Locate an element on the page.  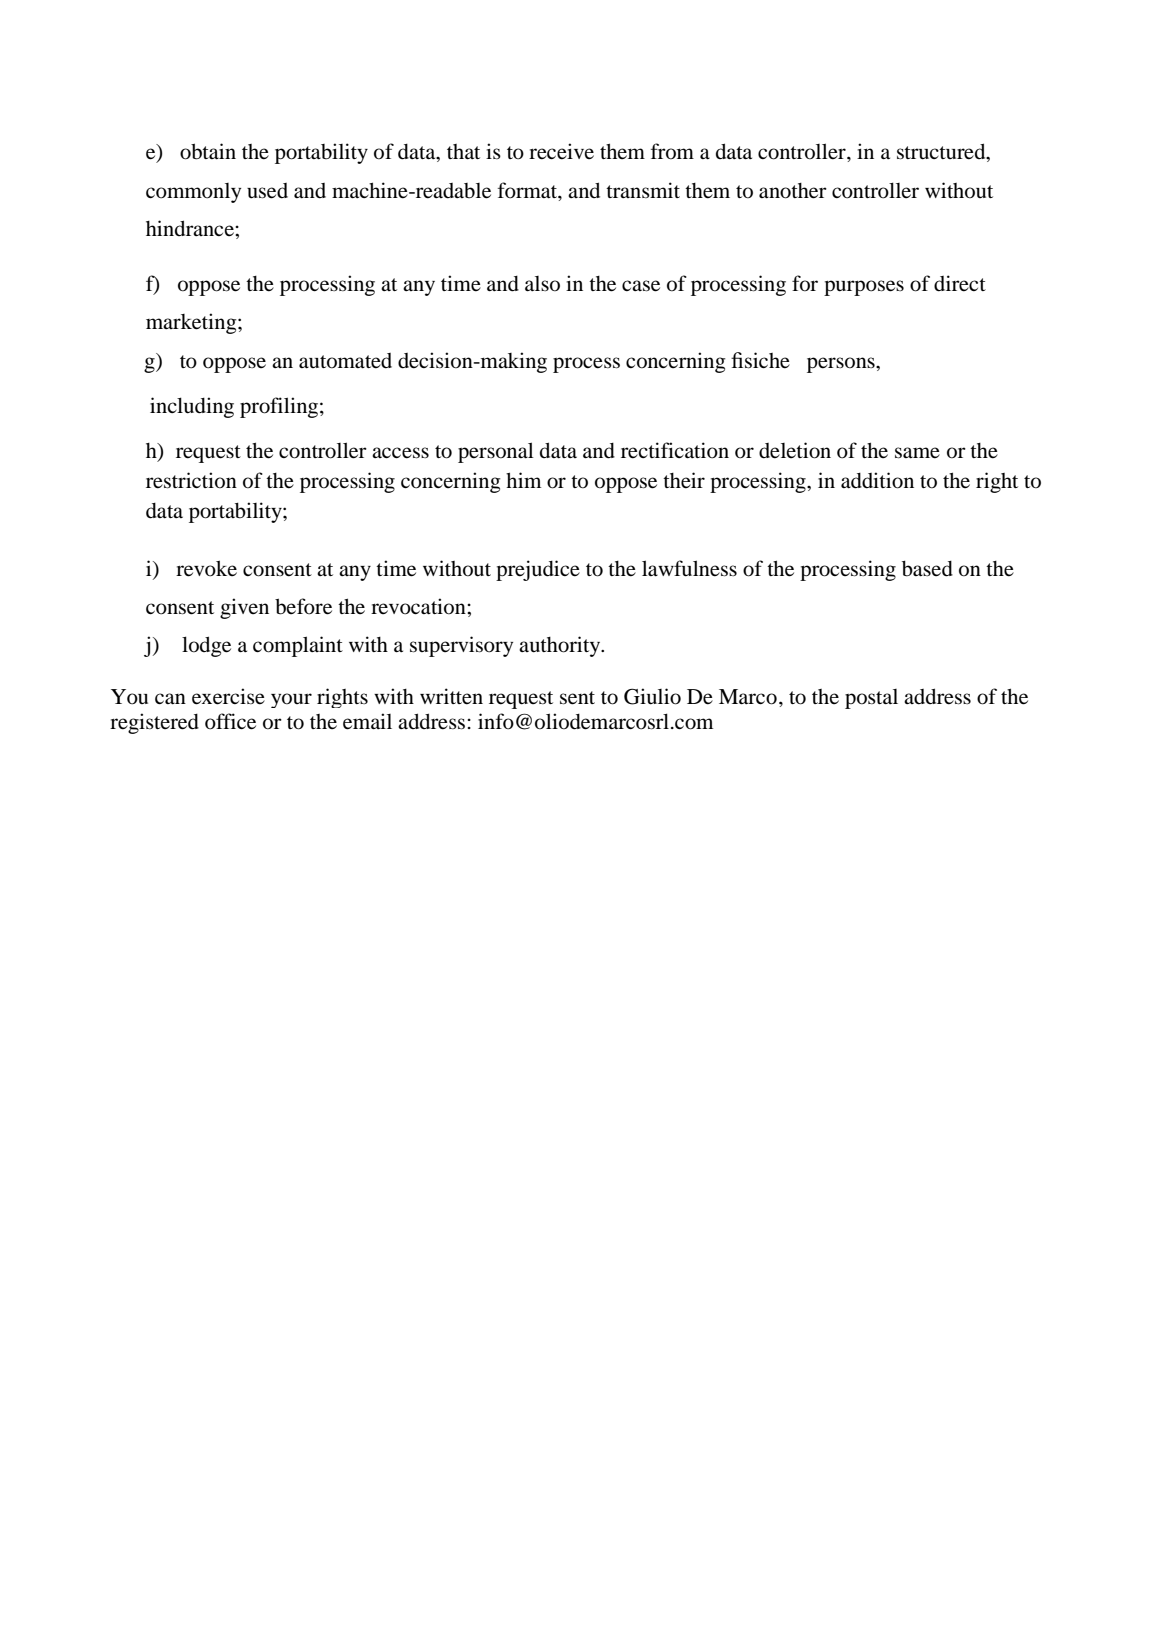
same is located at coordinates (917, 453).
